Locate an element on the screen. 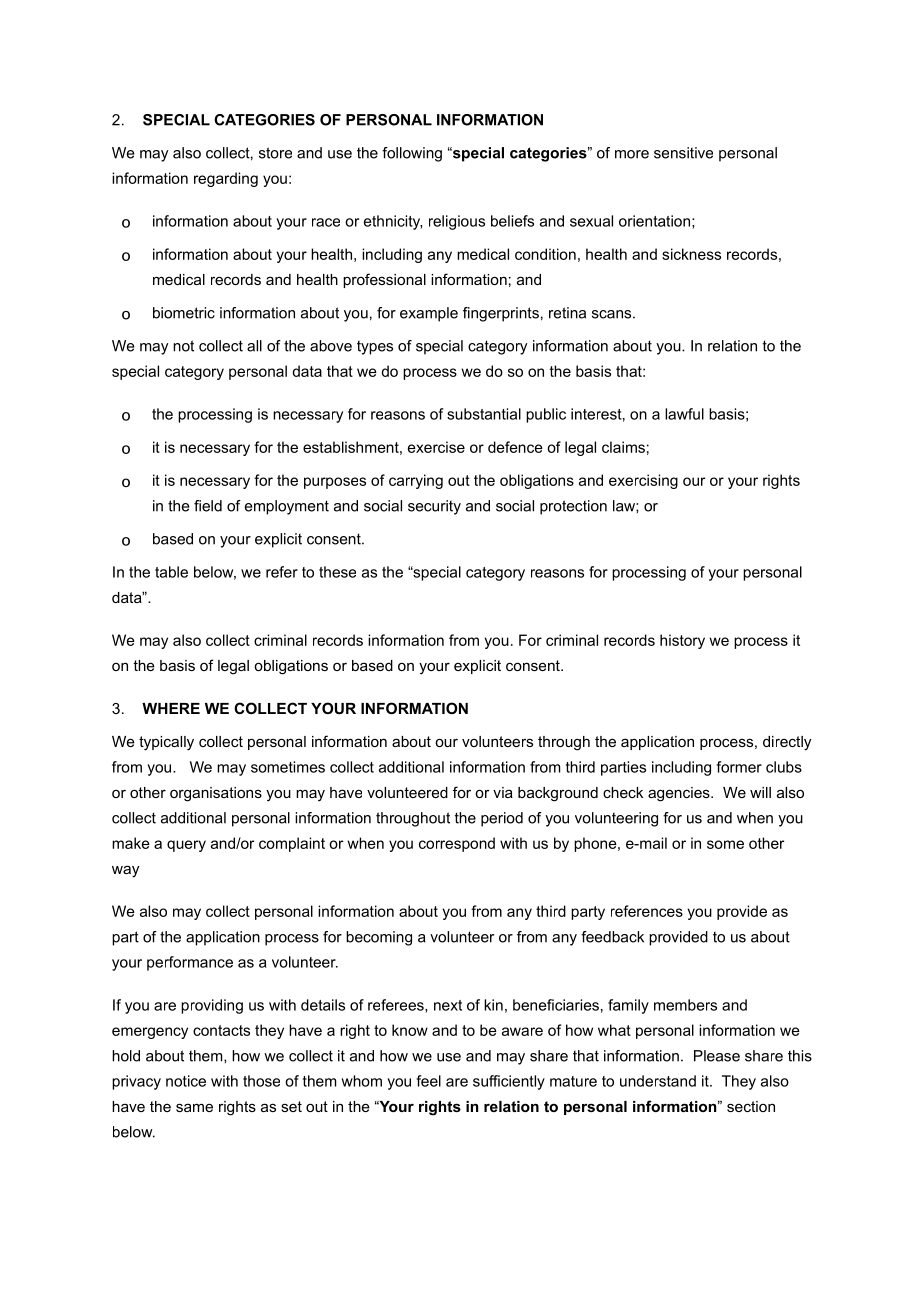 The image size is (924, 1308). table is located at coordinates (171, 572).
